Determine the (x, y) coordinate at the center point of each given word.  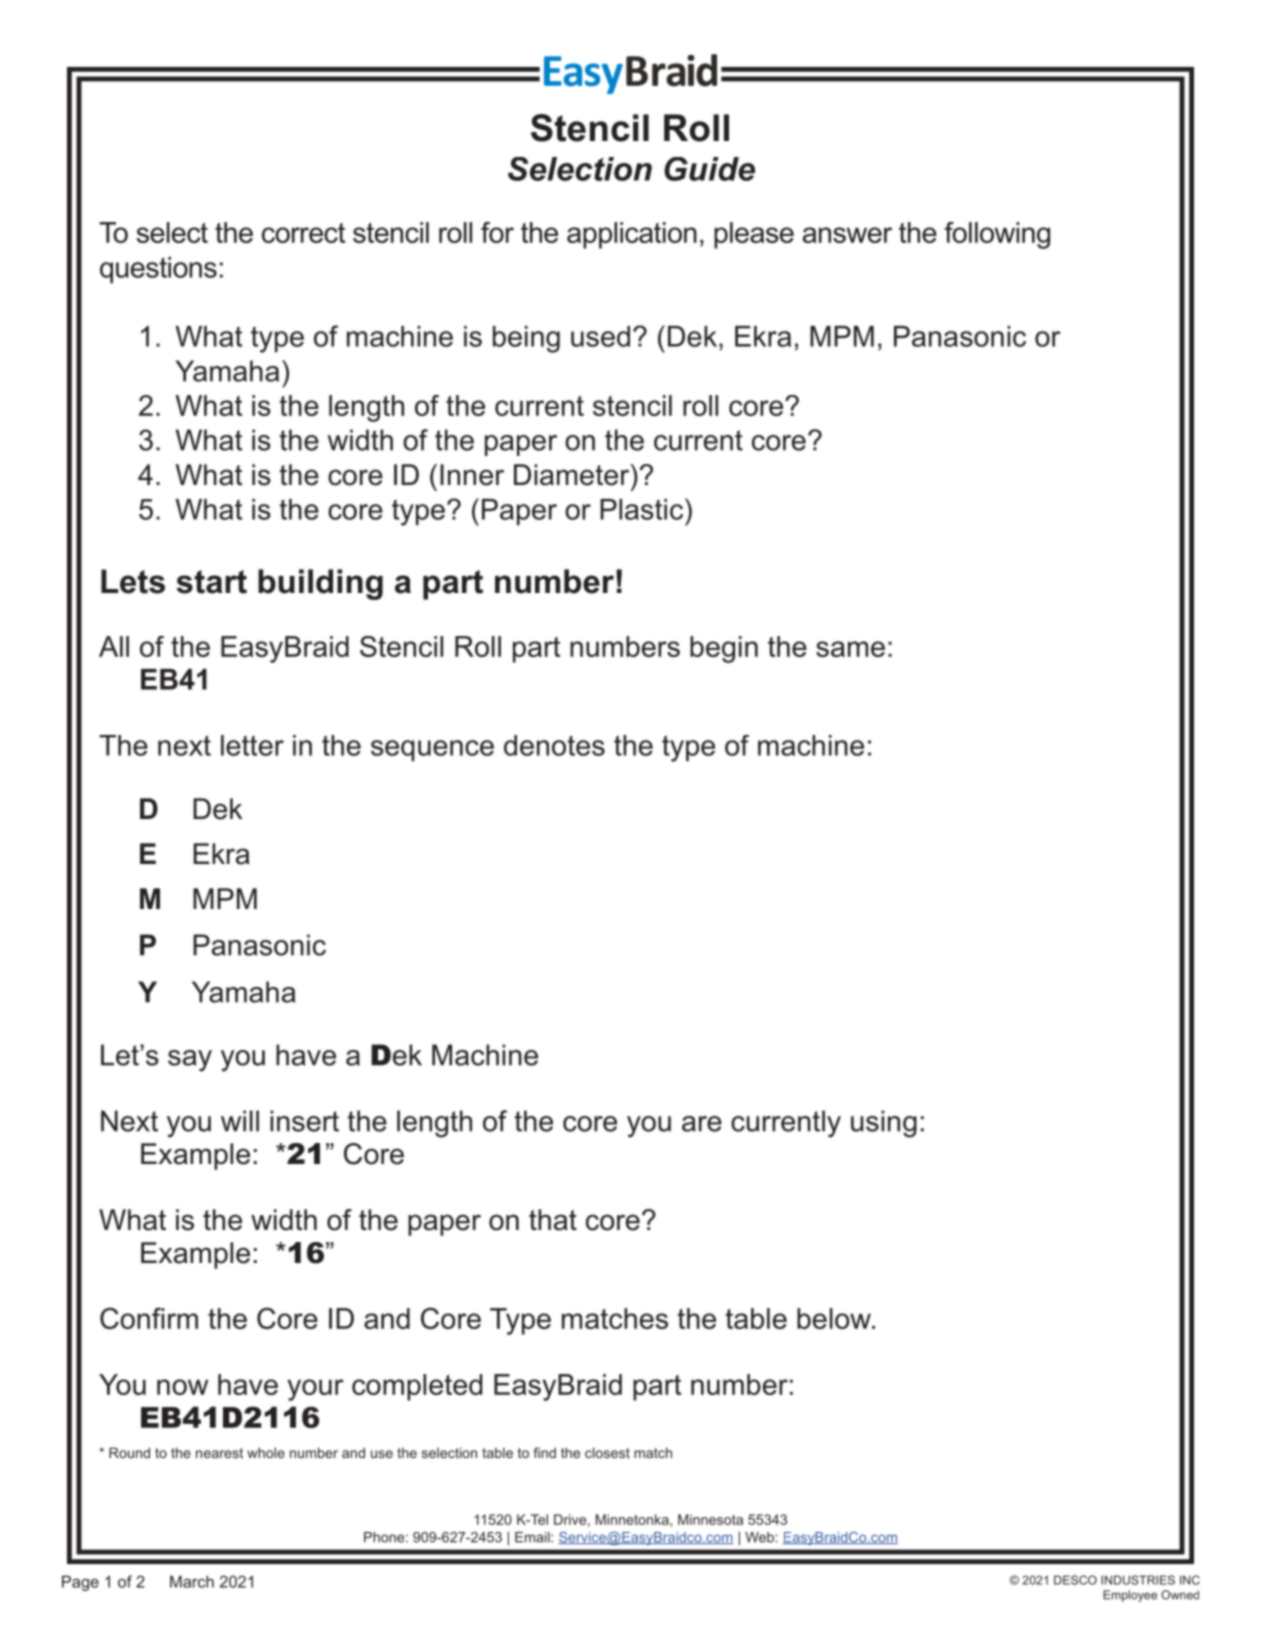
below (835, 1318)
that (553, 1220)
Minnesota (710, 1519)
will (240, 1121)
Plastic (643, 509)
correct (303, 233)
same (850, 649)
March (192, 1581)
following (997, 235)
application (632, 235)
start (211, 582)
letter (252, 745)
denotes (554, 745)
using (884, 1124)
